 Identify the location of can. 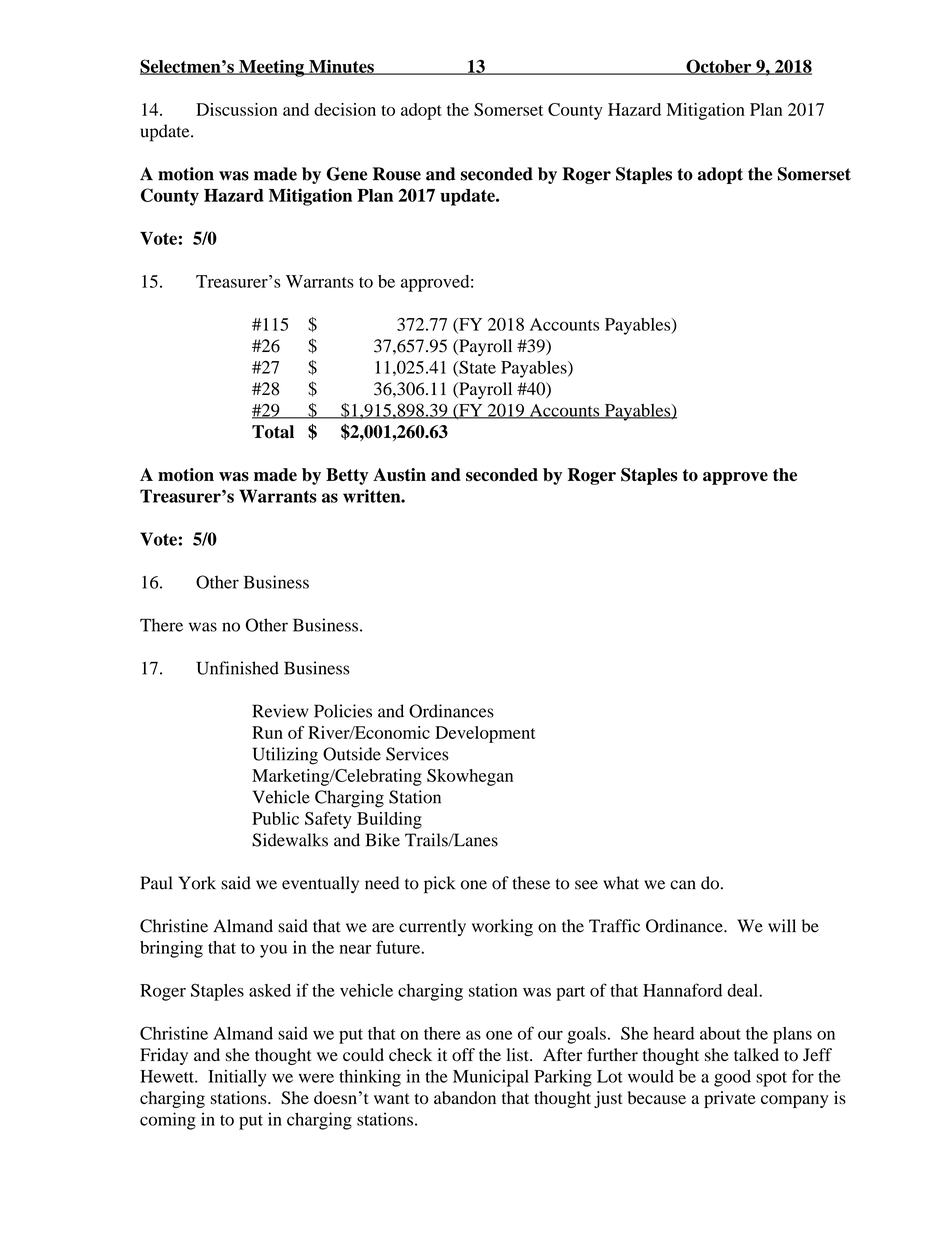
(683, 885).
